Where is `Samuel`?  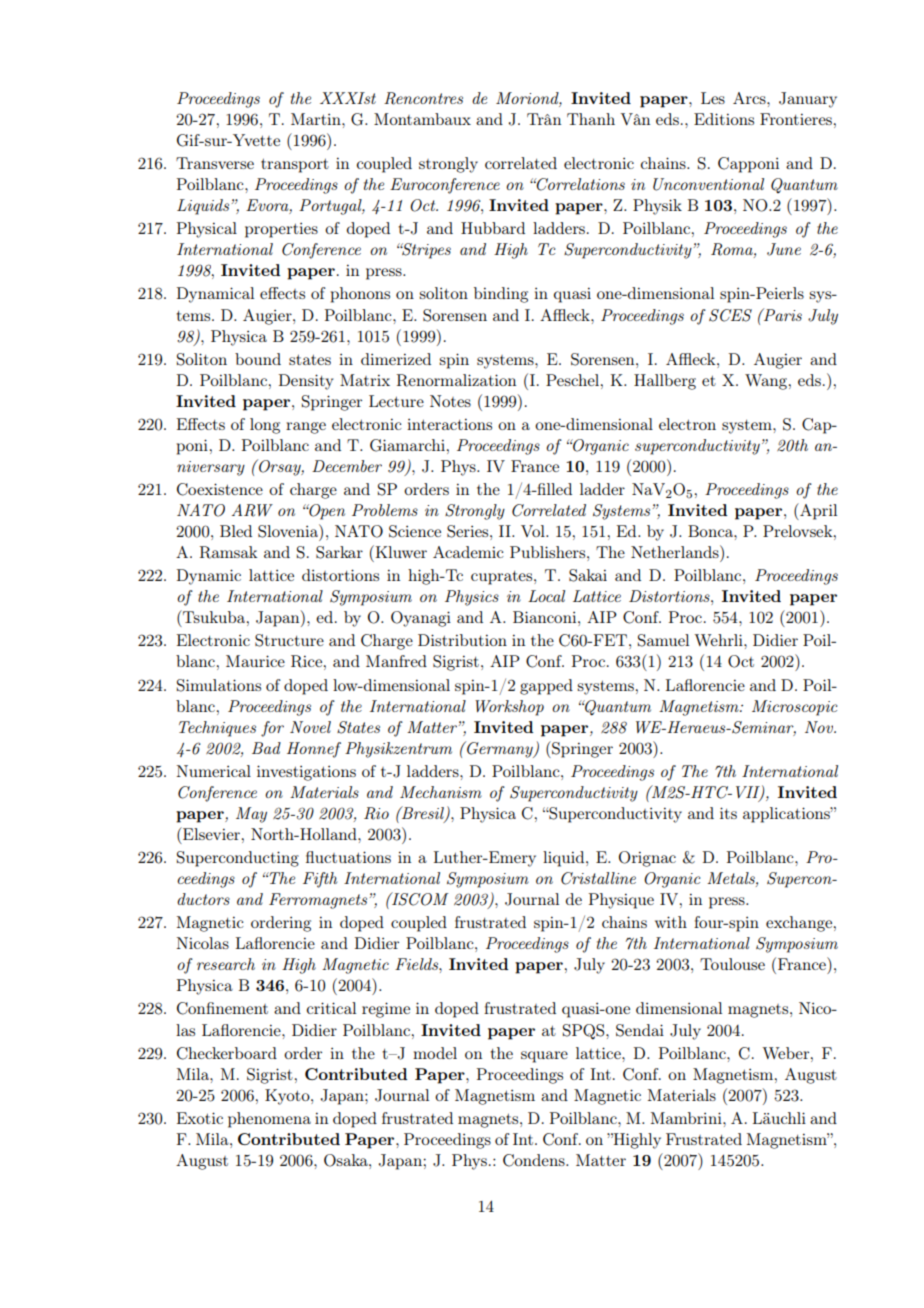 Samuel is located at coordinates (663, 640).
